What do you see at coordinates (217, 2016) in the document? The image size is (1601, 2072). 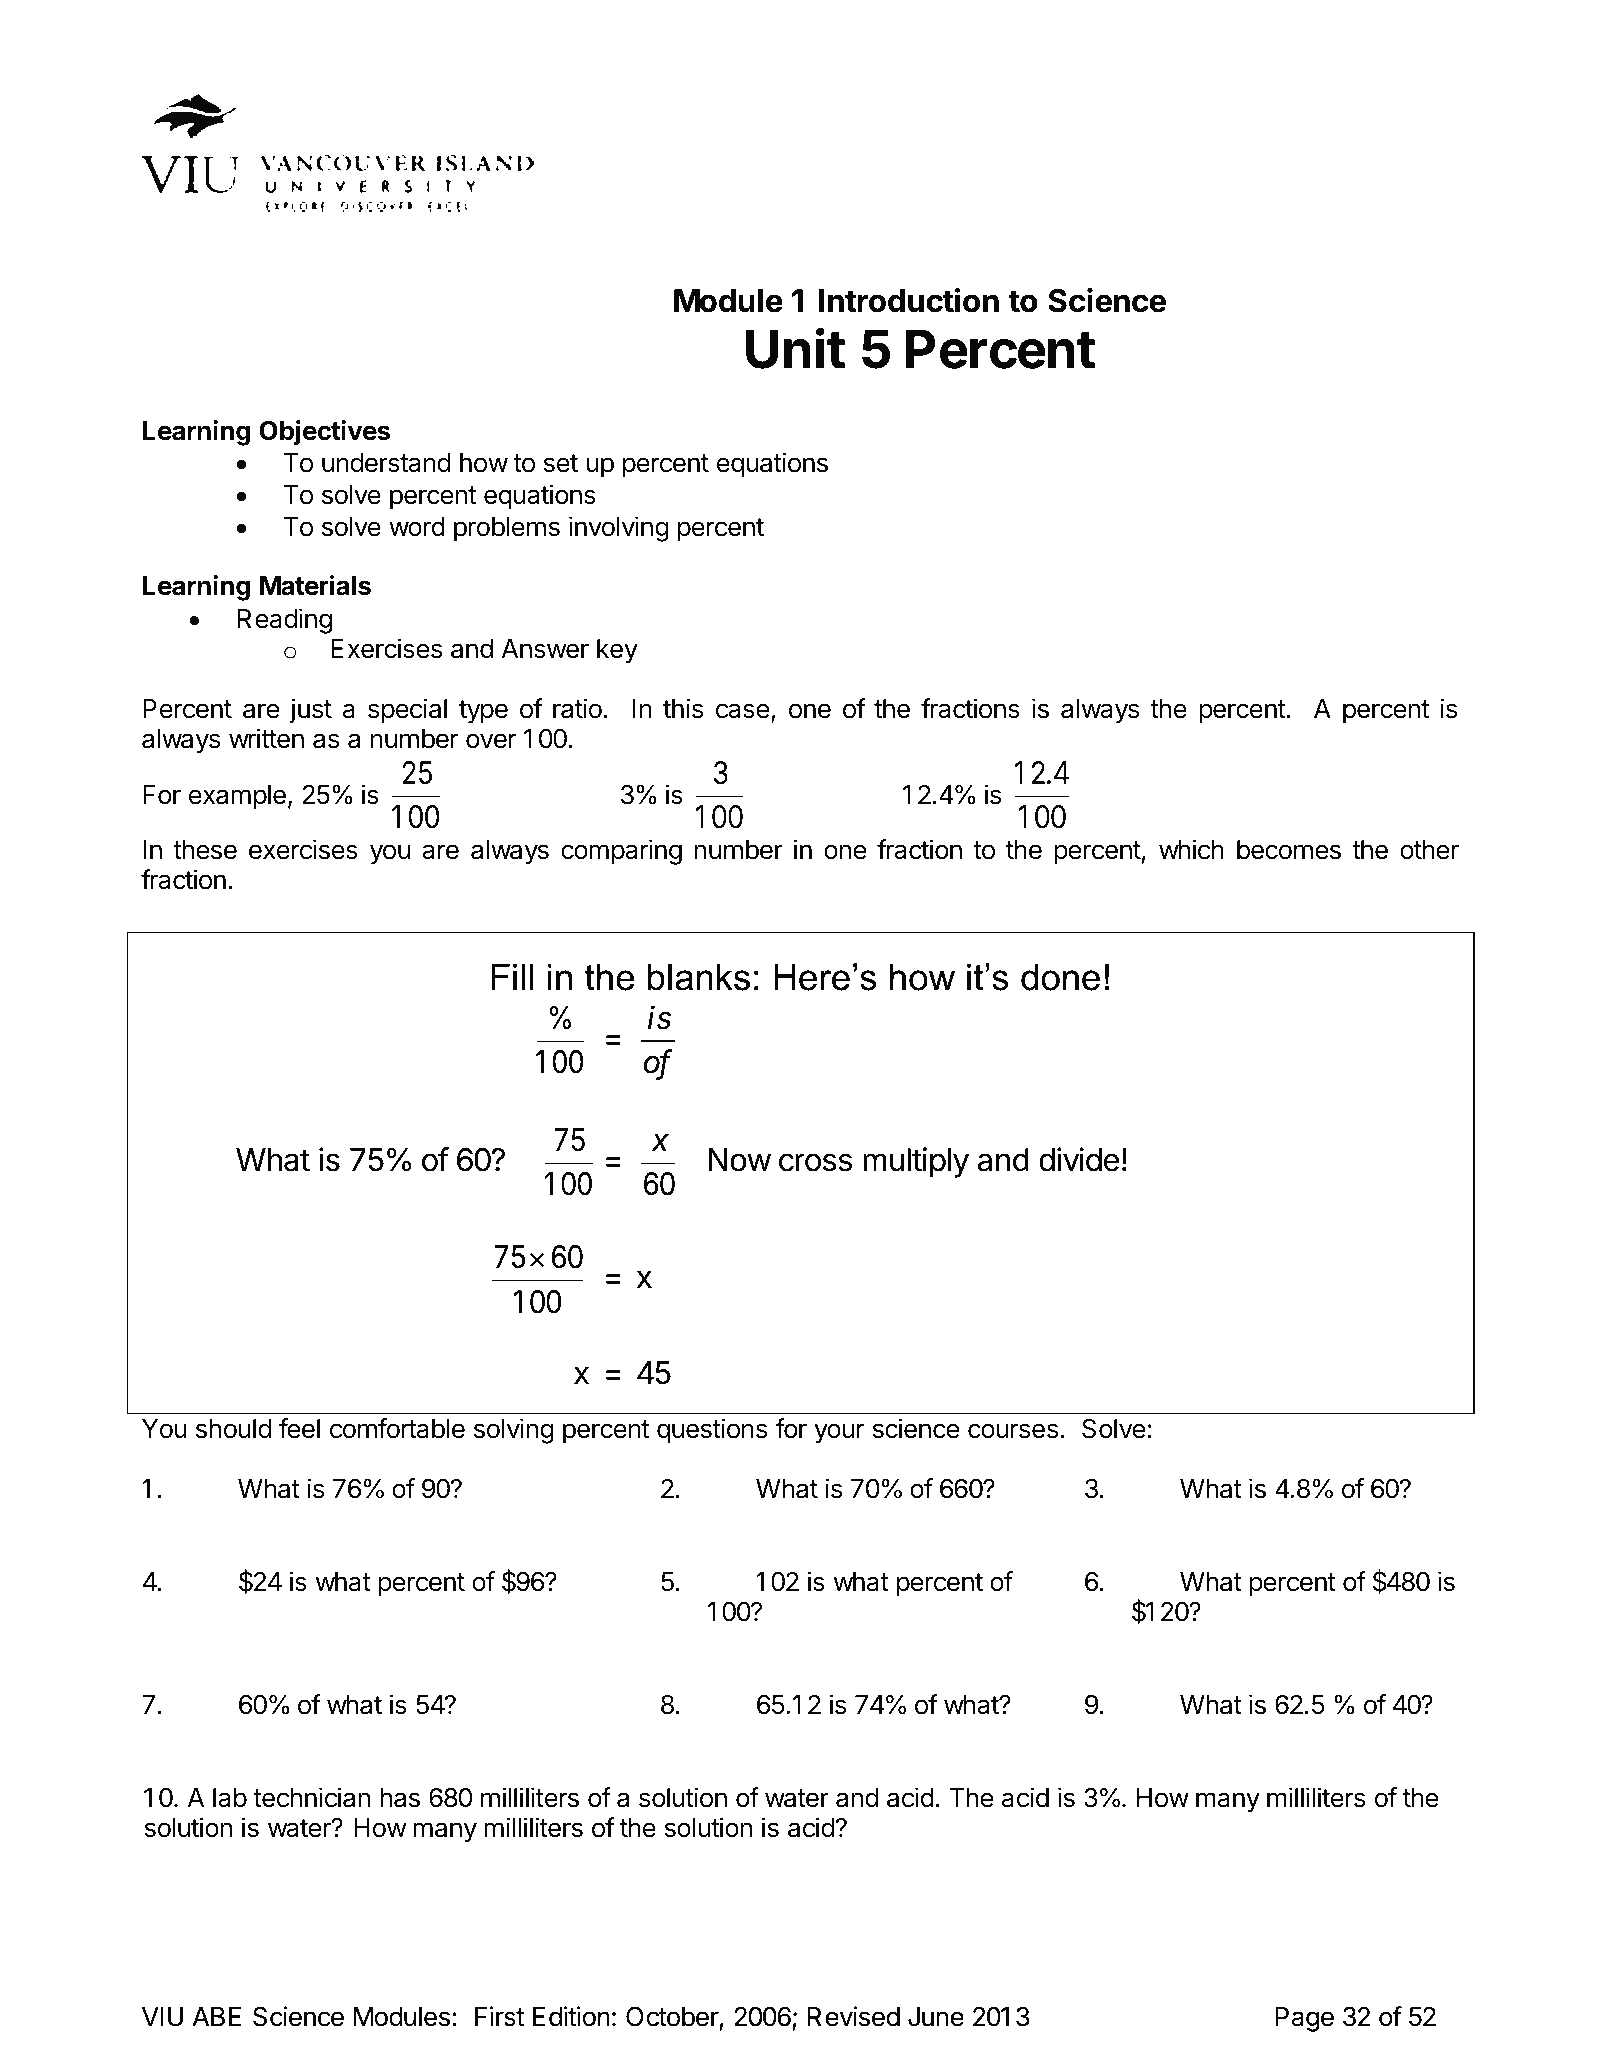 I see `ABE` at bounding box center [217, 2016].
